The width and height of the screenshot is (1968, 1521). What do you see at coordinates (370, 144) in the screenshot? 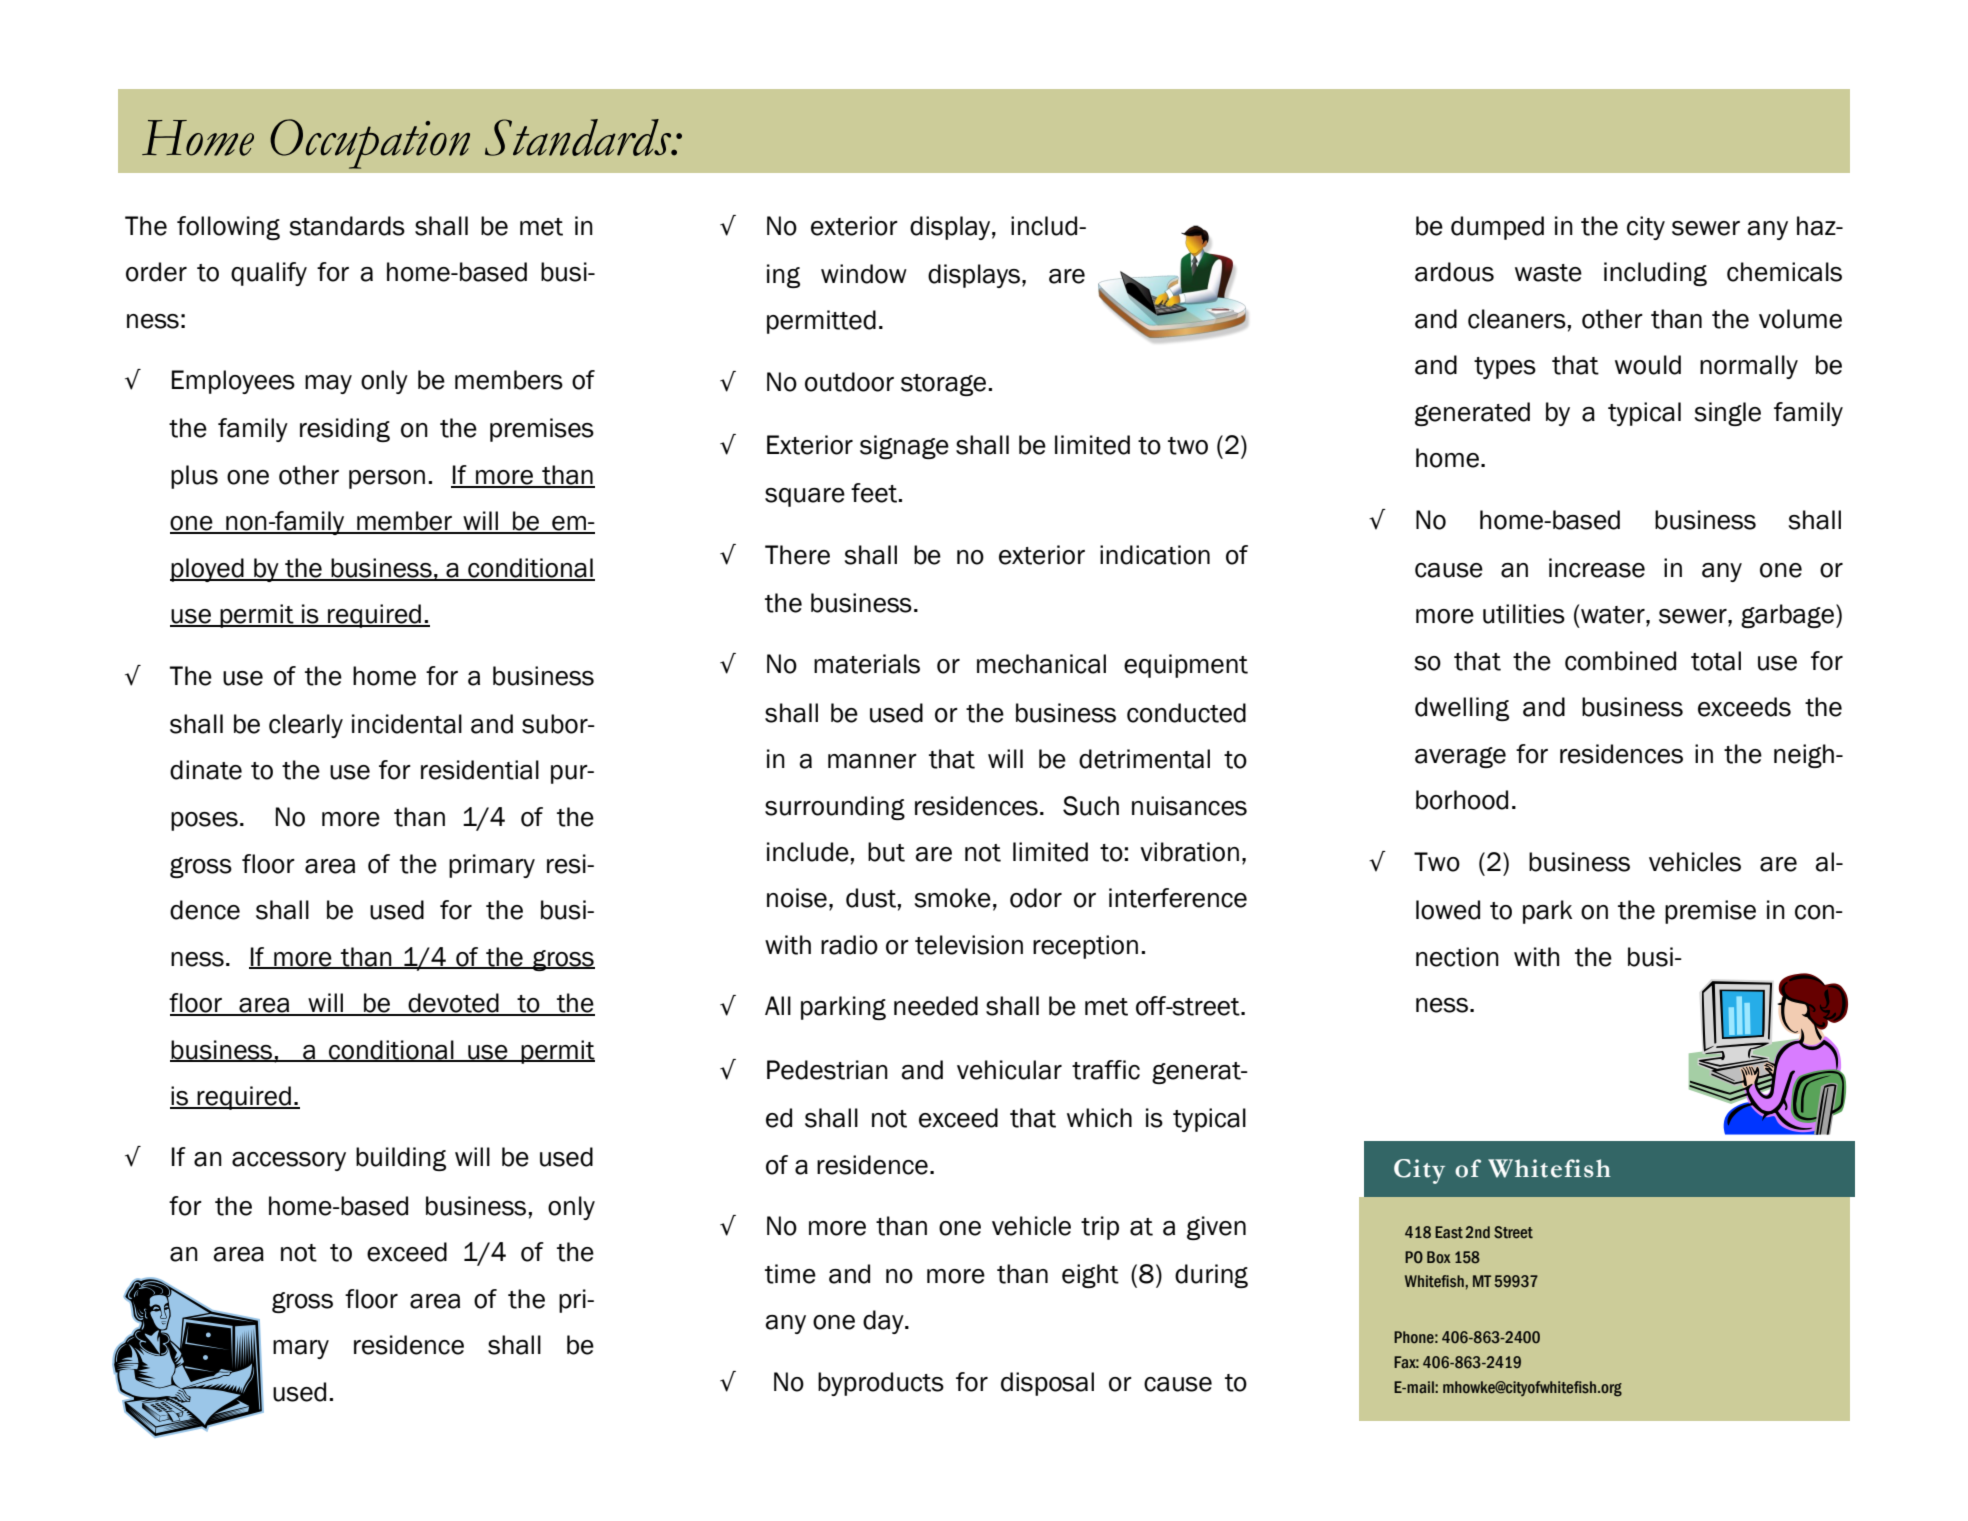
I see `Occupation` at bounding box center [370, 144].
